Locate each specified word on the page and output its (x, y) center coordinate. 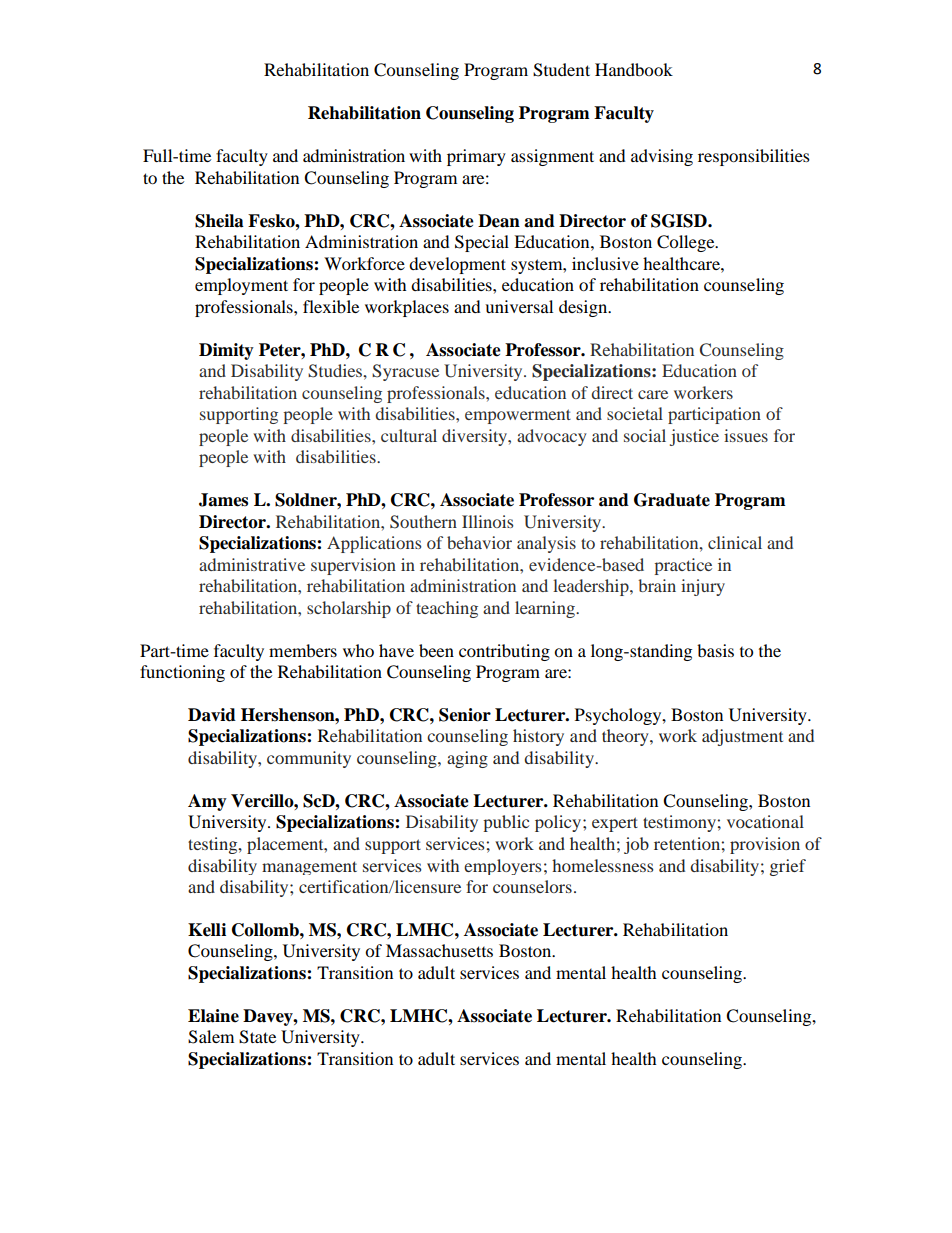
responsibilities (754, 157)
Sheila (219, 221)
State (257, 1037)
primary (476, 157)
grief (788, 867)
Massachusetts (439, 950)
